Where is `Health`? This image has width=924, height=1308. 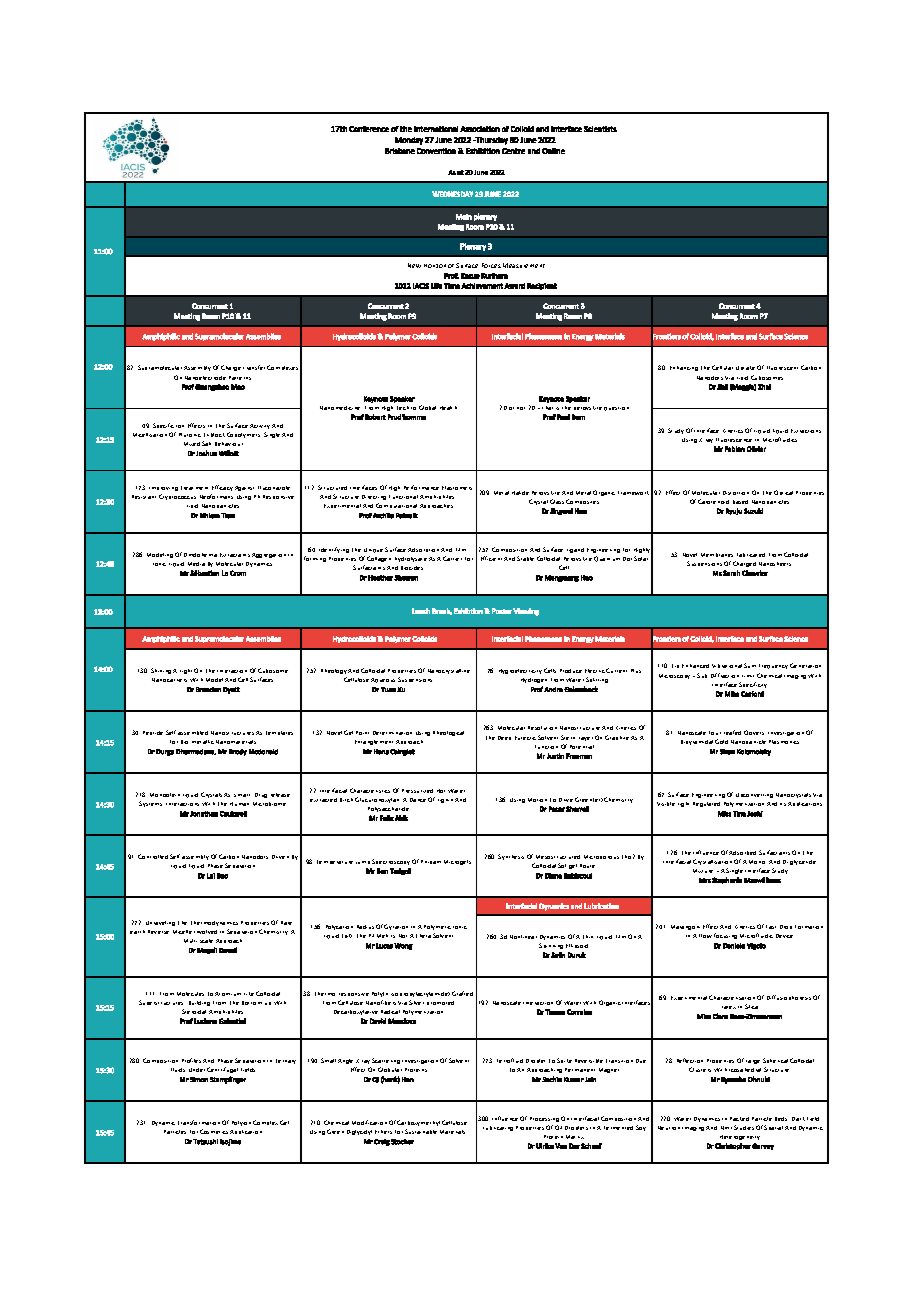
Health is located at coordinates (448, 408).
